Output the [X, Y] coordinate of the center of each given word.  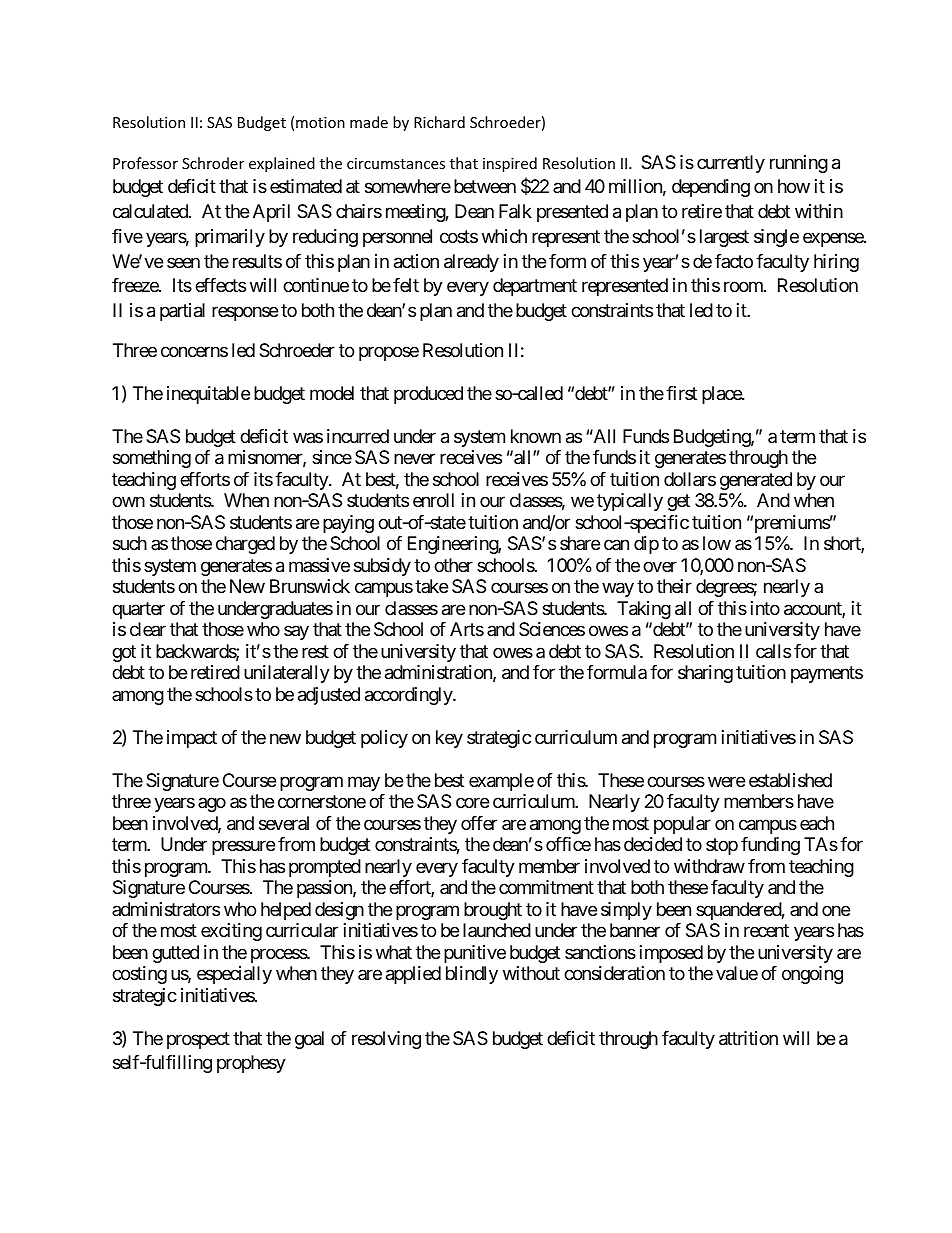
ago [212, 805]
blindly [472, 975]
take [431, 586]
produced [428, 395]
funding [770, 846]
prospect [198, 1040]
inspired [510, 164]
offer [479, 823]
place [722, 395]
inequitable [208, 395]
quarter [138, 610]
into [765, 608]
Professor [145, 163]
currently [731, 164]
